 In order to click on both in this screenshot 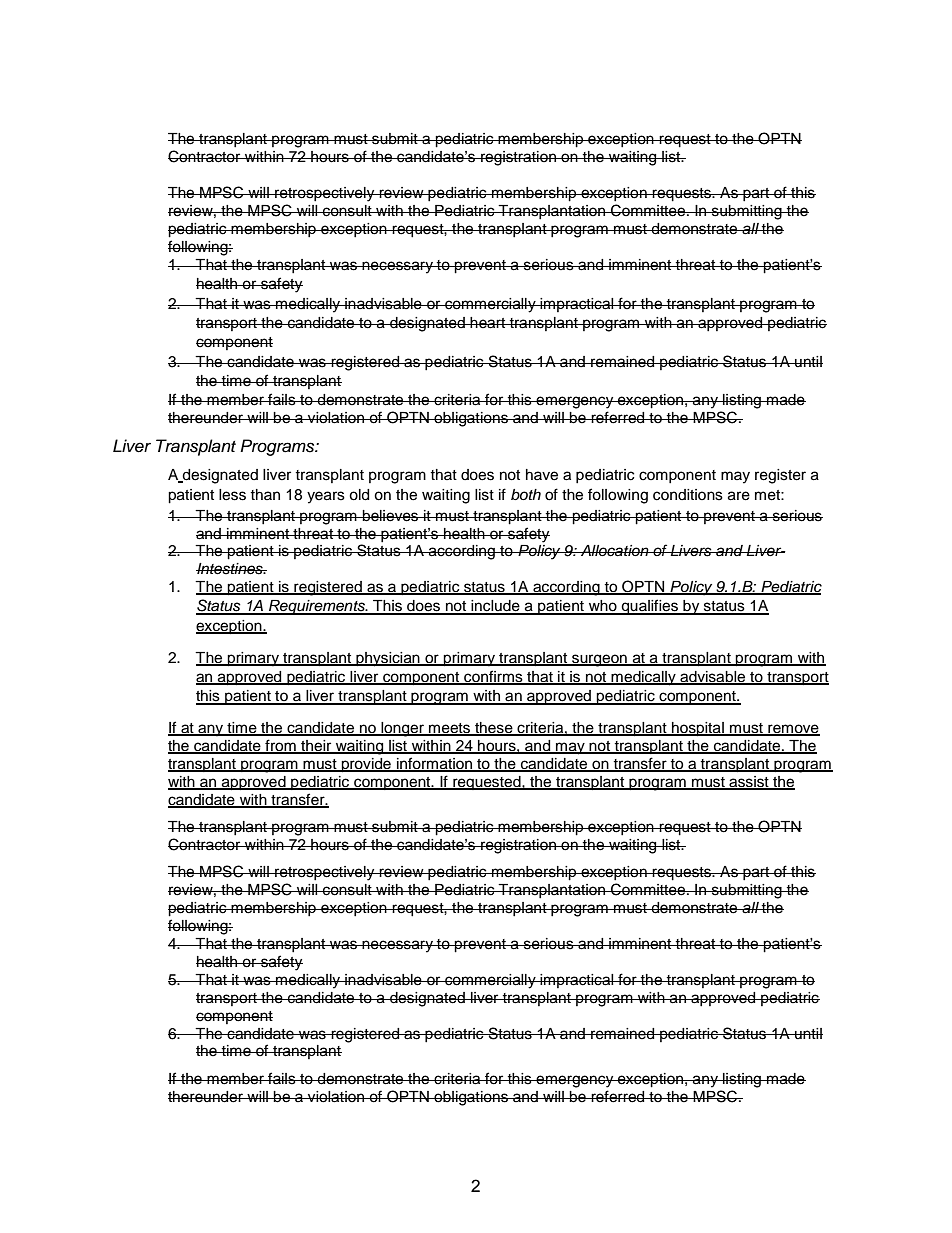, I will do `click(526, 494)`.
